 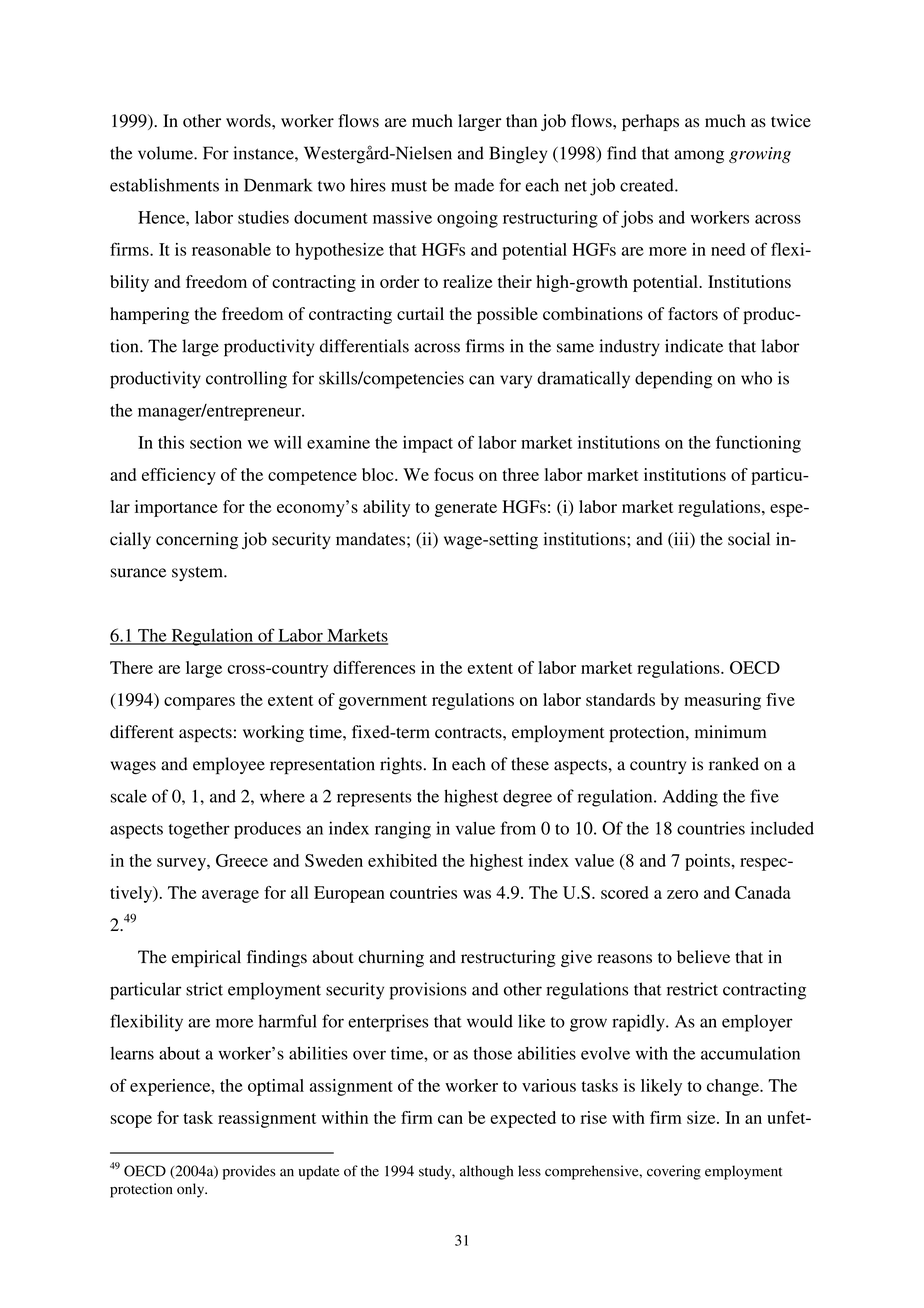 What do you see at coordinates (199, 703) in the document?
I see `compares` at bounding box center [199, 703].
